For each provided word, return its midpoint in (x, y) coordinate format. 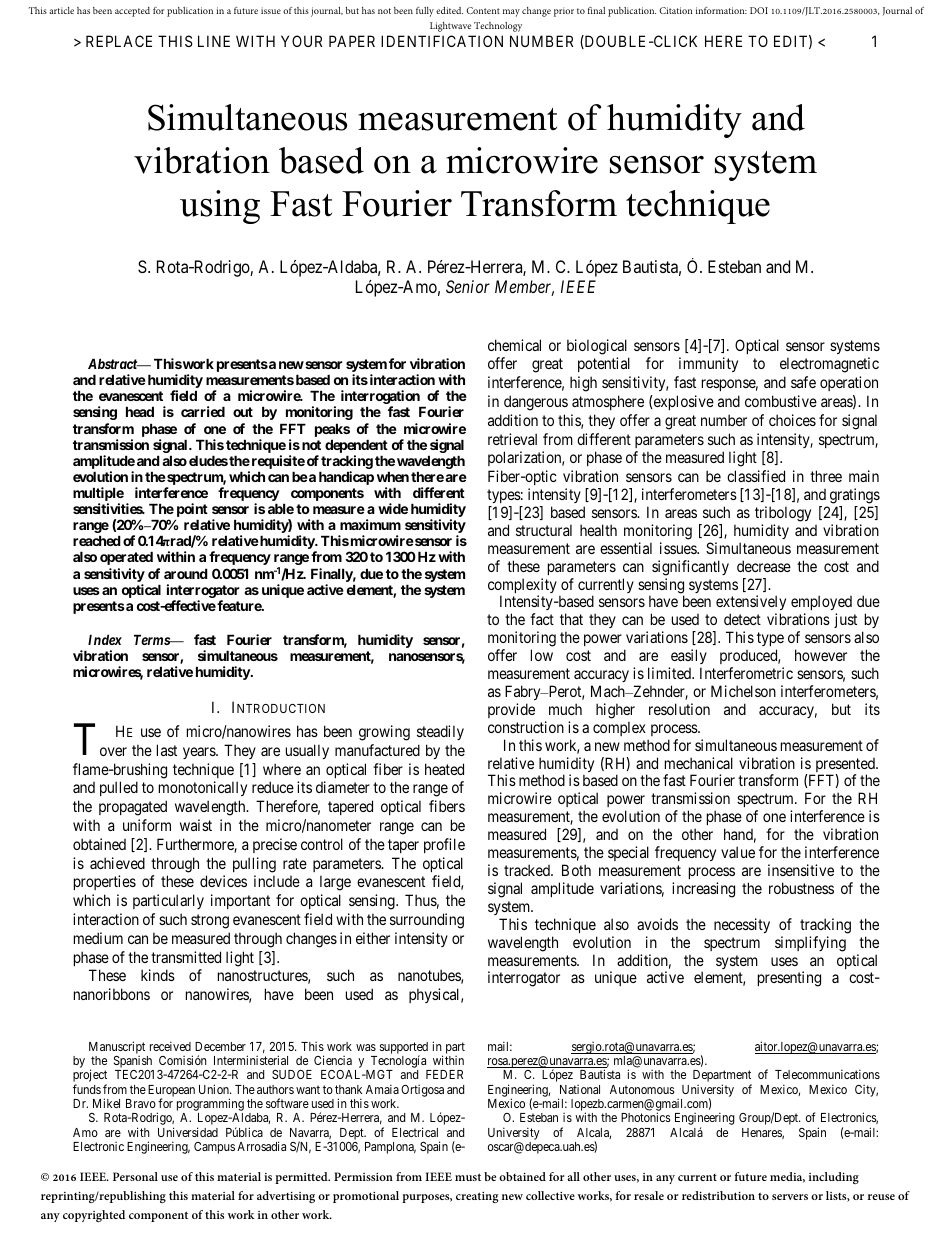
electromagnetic (829, 365)
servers (790, 1197)
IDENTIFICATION (442, 41)
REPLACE (119, 41)
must (468, 1177)
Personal (135, 1176)
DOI (759, 10)
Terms (152, 639)
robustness (801, 888)
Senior (468, 286)
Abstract (113, 363)
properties (105, 882)
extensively (751, 604)
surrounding (427, 921)
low (542, 655)
